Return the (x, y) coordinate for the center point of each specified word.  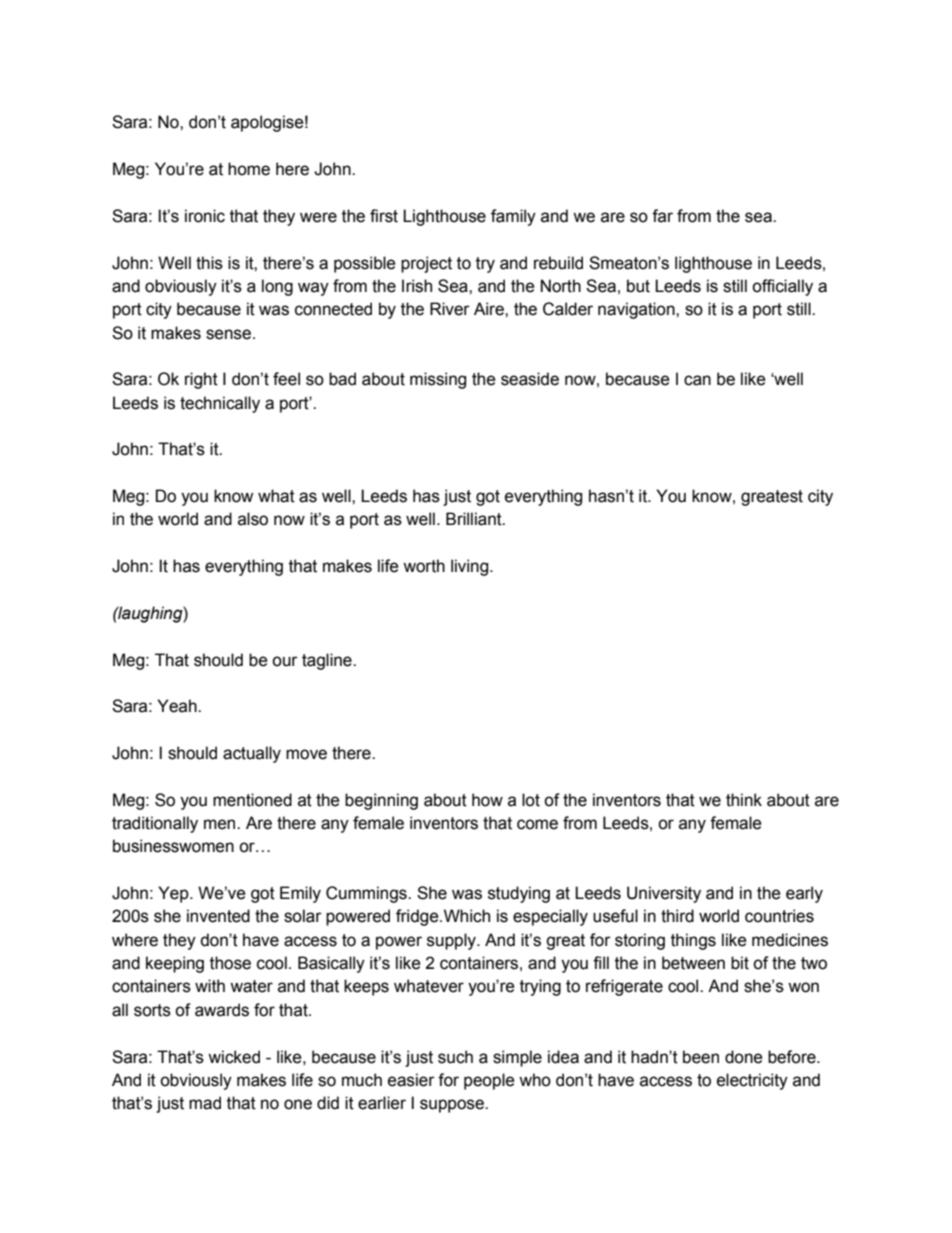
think (744, 800)
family (513, 217)
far (662, 216)
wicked (234, 1057)
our (285, 661)
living (471, 567)
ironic (205, 216)
